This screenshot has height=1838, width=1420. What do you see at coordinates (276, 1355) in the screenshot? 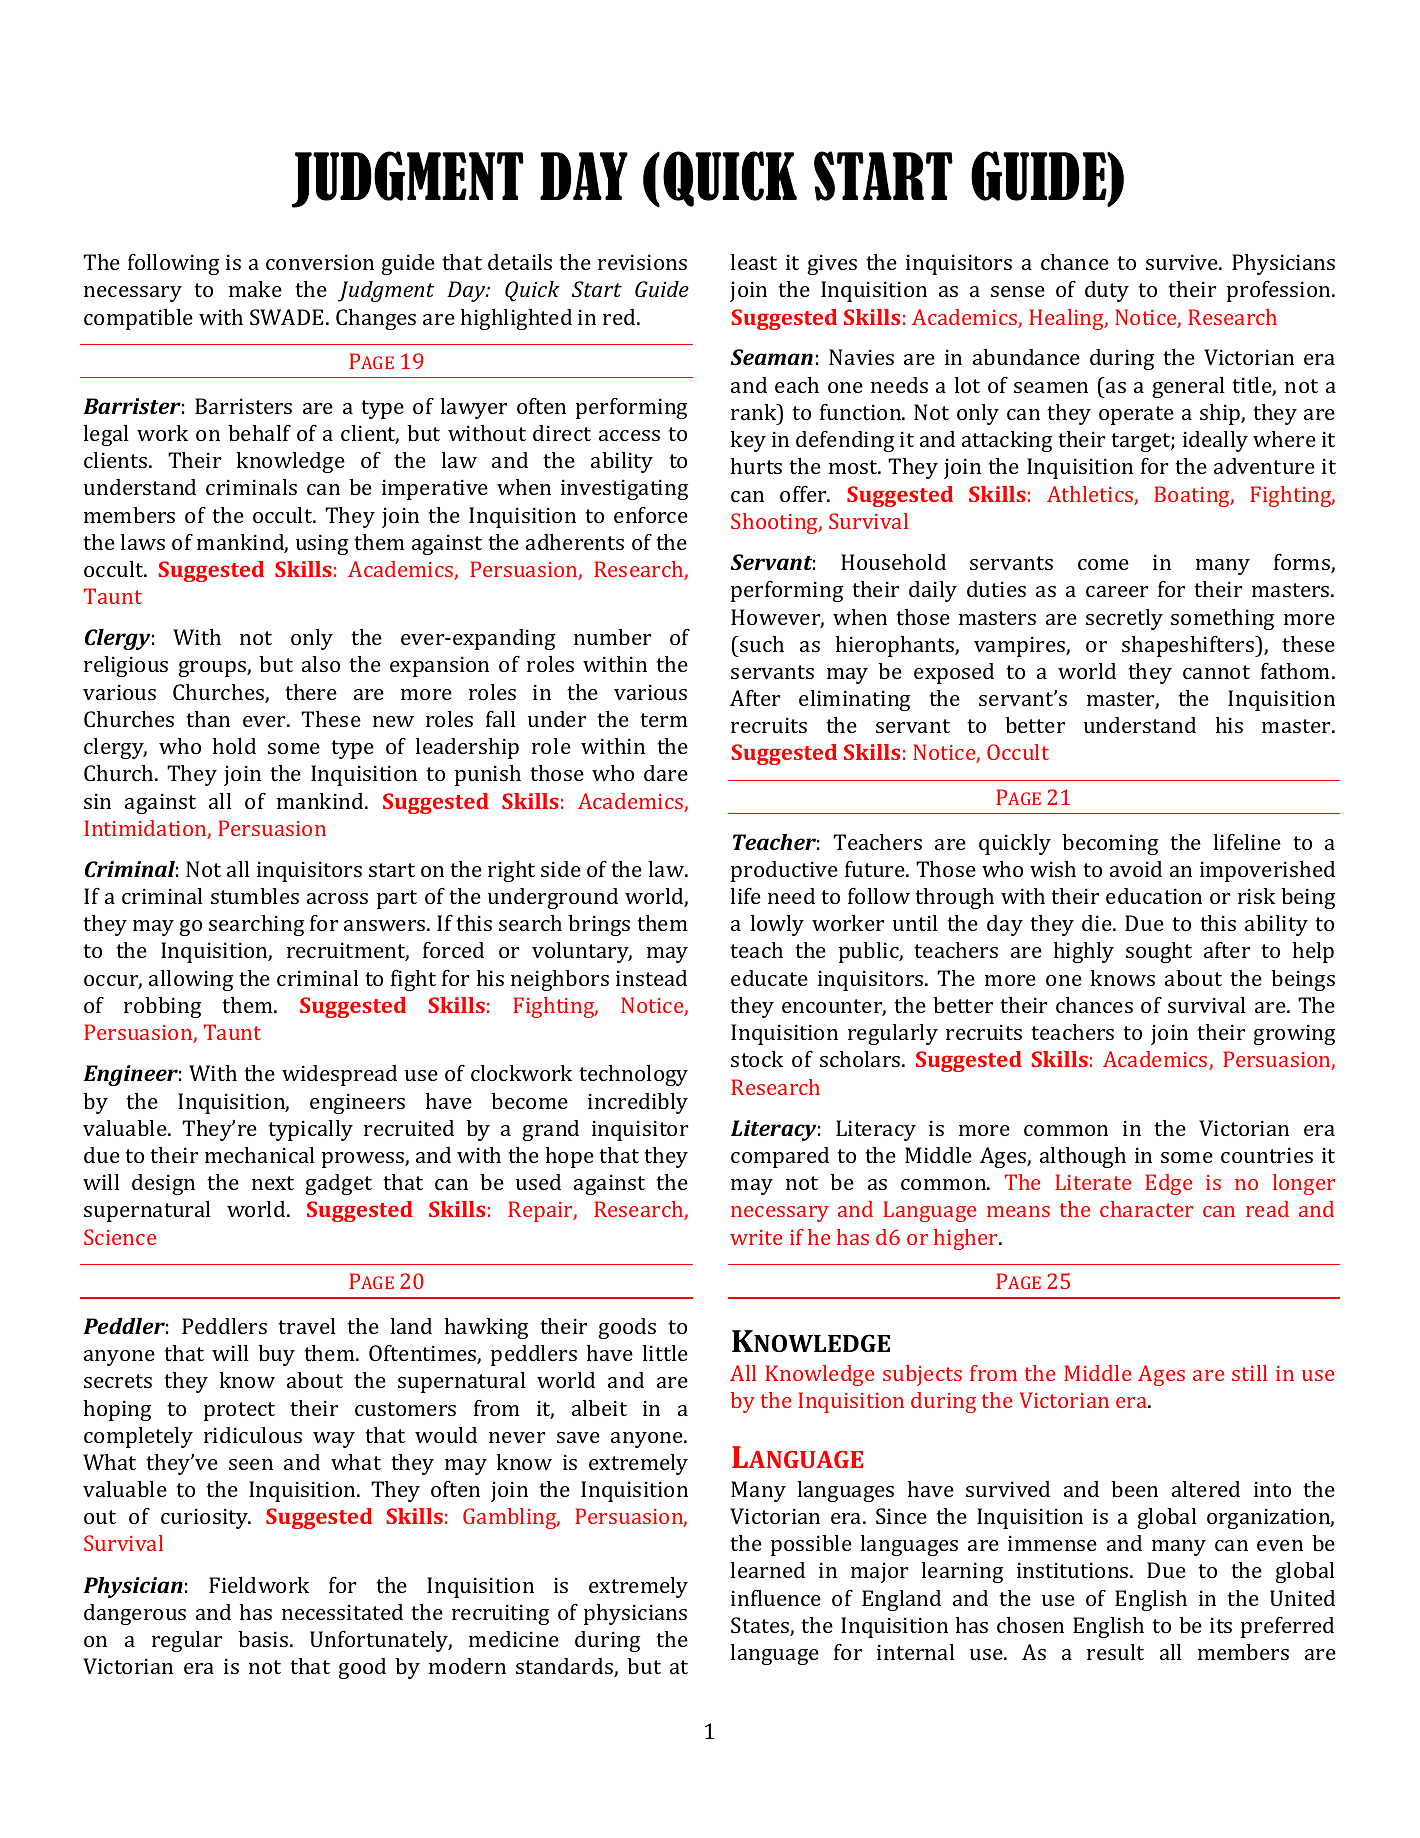
I see `buy` at bounding box center [276, 1355].
